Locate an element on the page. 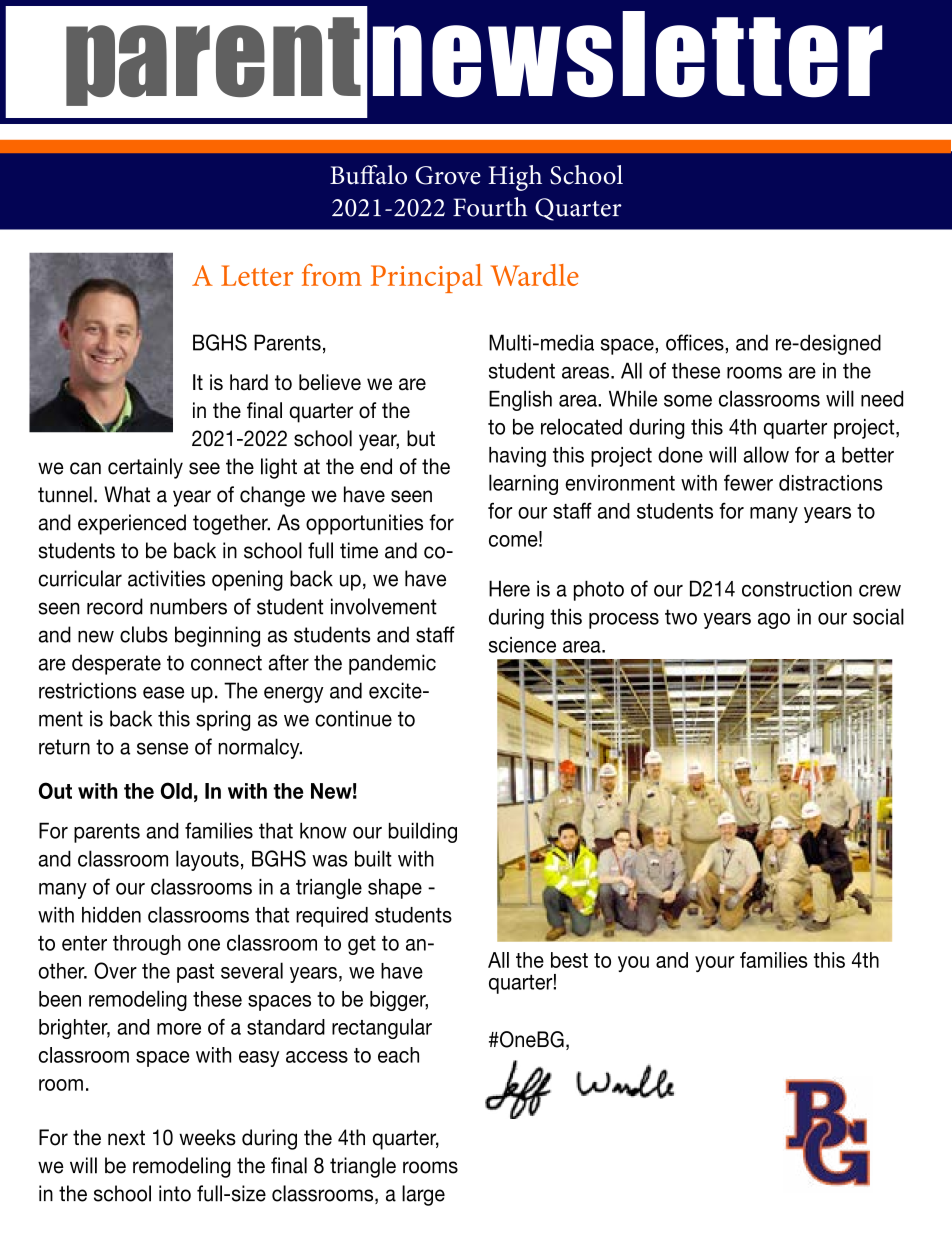 This page has height=1233, width=952. allow is located at coordinates (766, 454).
